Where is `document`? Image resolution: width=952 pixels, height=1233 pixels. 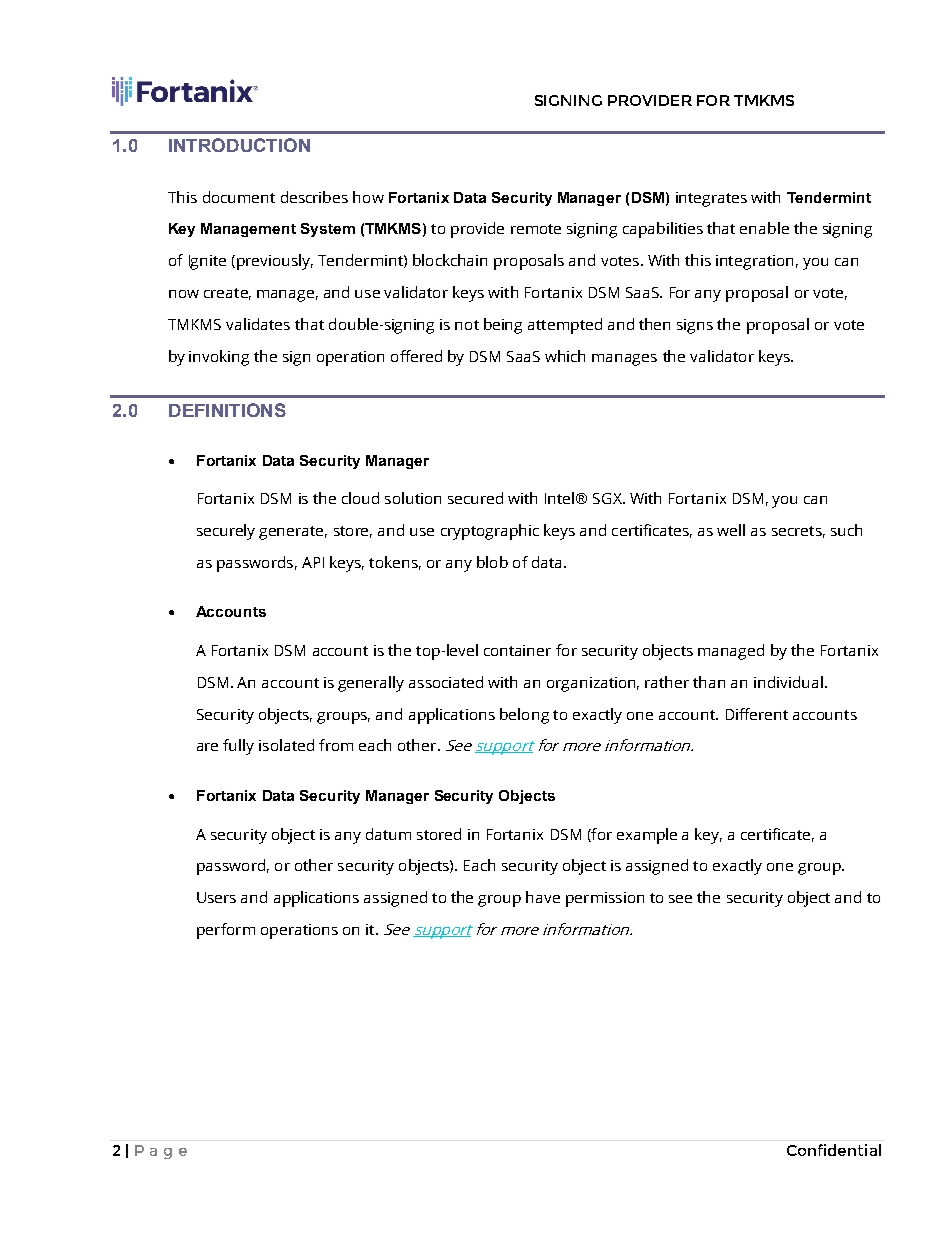
document is located at coordinates (239, 197).
